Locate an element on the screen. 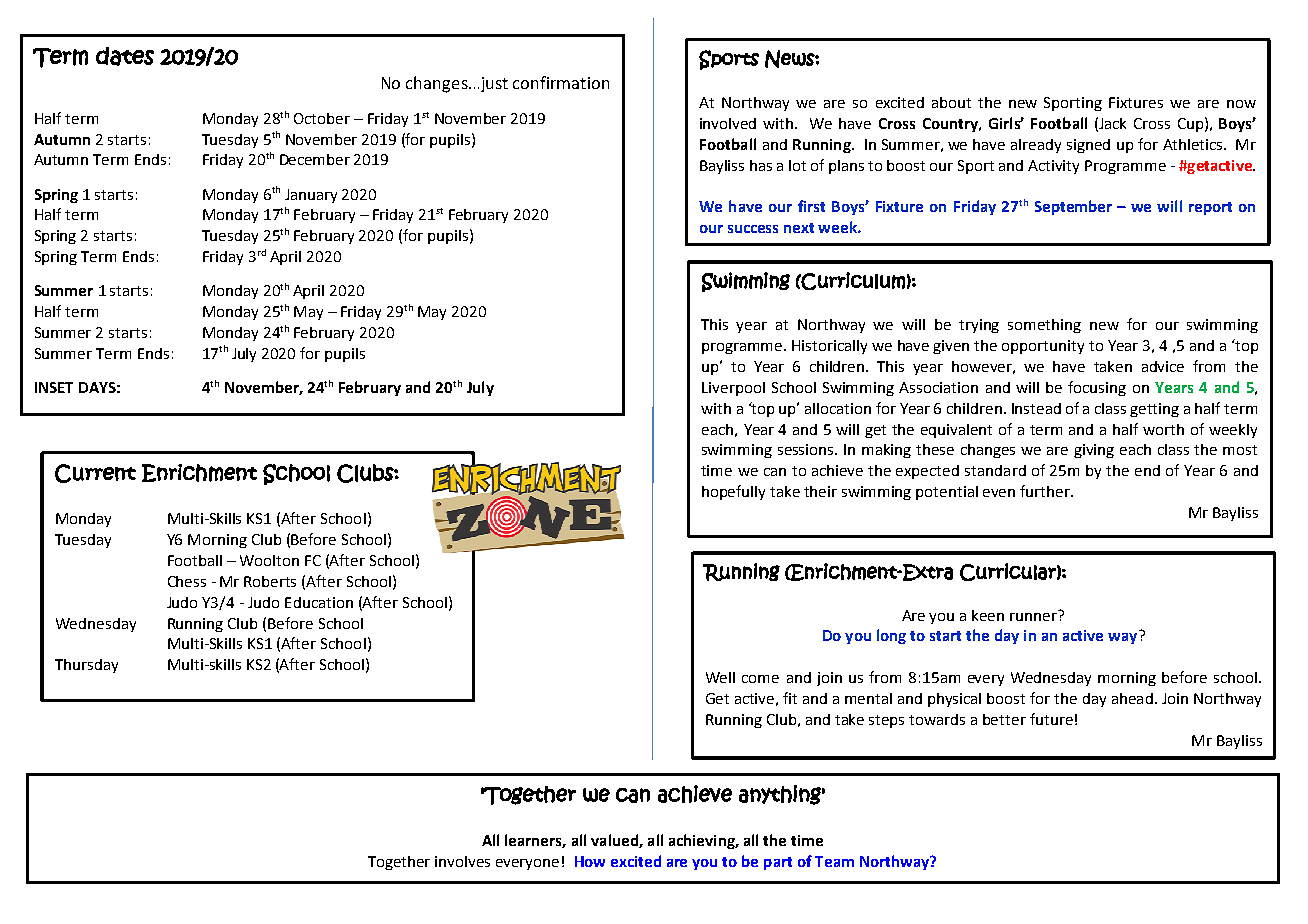  confirmation is located at coordinates (561, 82).
